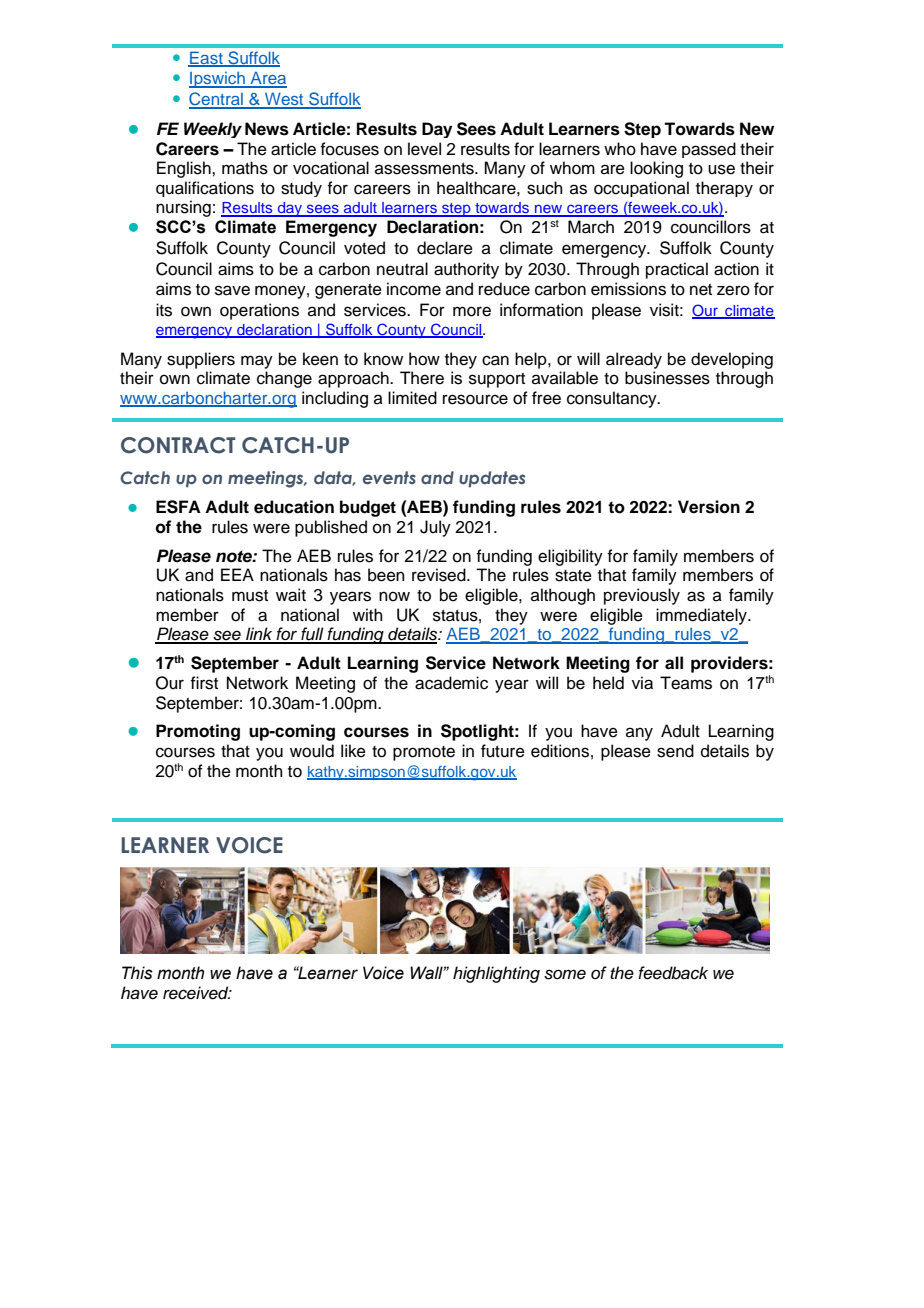  I want to click on academic, so click(451, 683).
